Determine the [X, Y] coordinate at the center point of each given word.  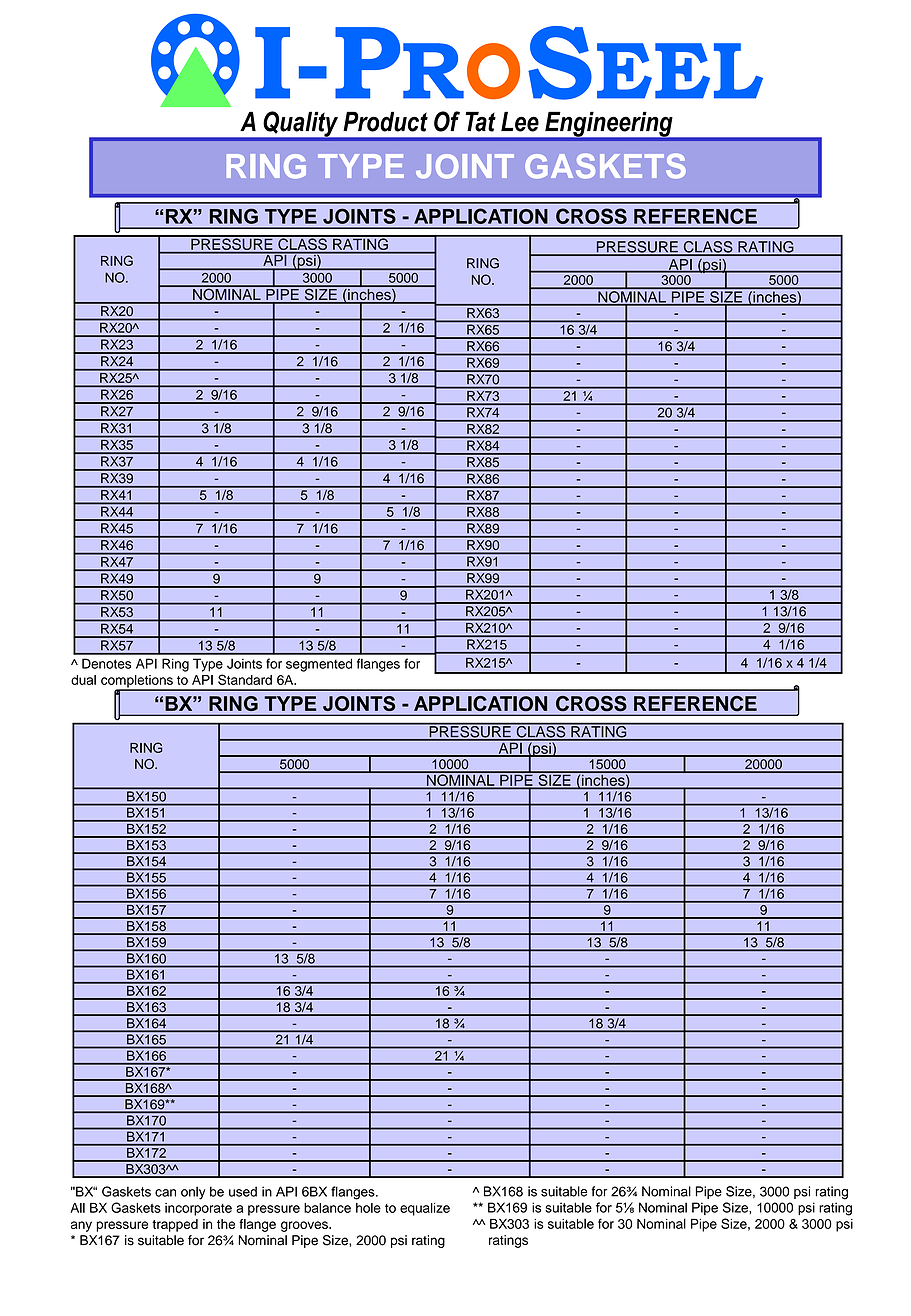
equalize [425, 1209]
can [165, 1193]
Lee [520, 121]
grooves [305, 1226]
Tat [480, 121]
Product [385, 121]
